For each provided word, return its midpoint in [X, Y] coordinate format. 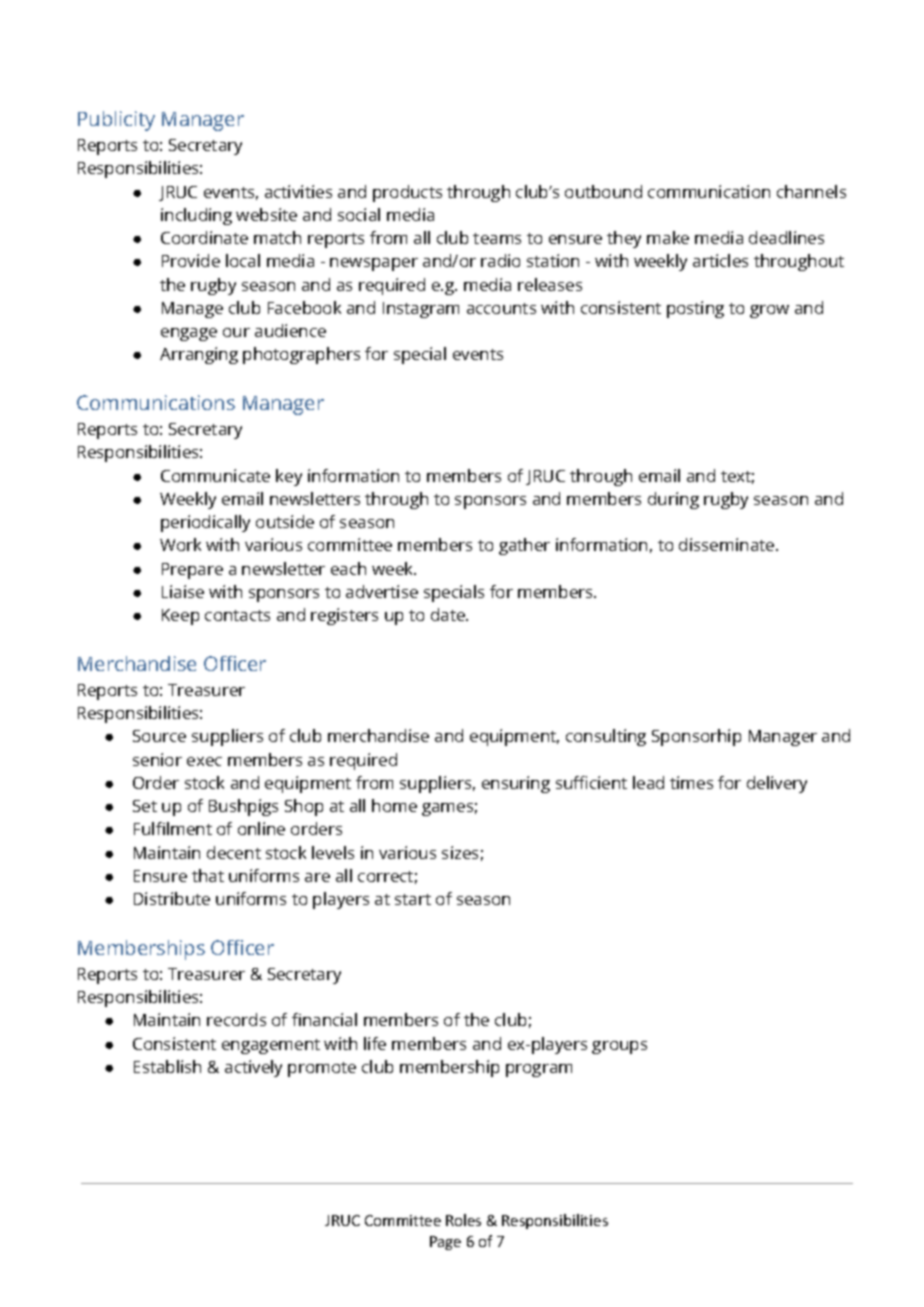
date [449, 614]
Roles [463, 1220]
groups [619, 1047]
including [196, 216]
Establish [167, 1066]
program [539, 1070]
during [673, 500]
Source [159, 736]
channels [811, 191]
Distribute [172, 898]
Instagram [421, 310]
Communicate [215, 475]
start [413, 899]
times [691, 782]
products [407, 193]
